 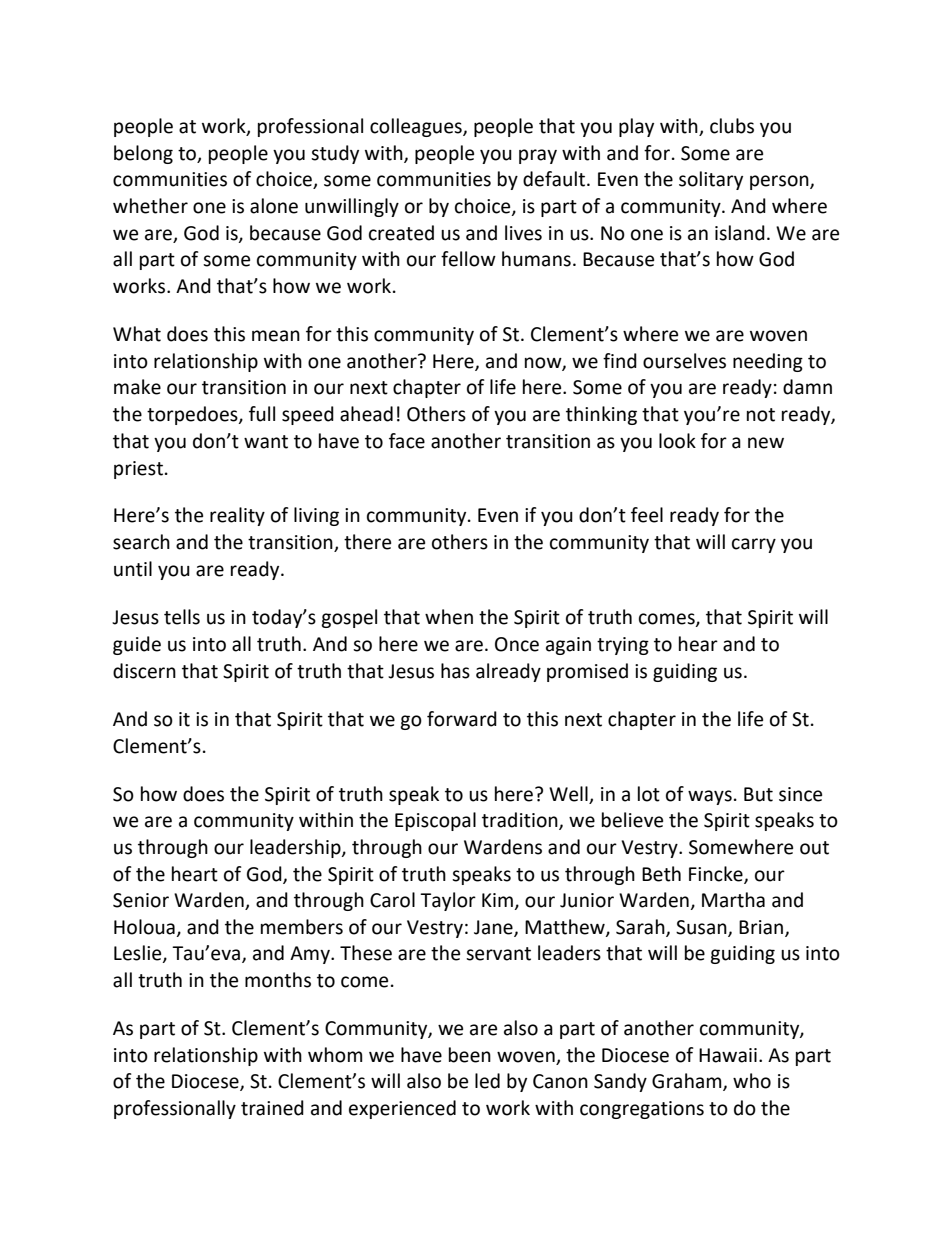 What do you see at coordinates (407, 441) in the screenshot?
I see `face` at bounding box center [407, 441].
